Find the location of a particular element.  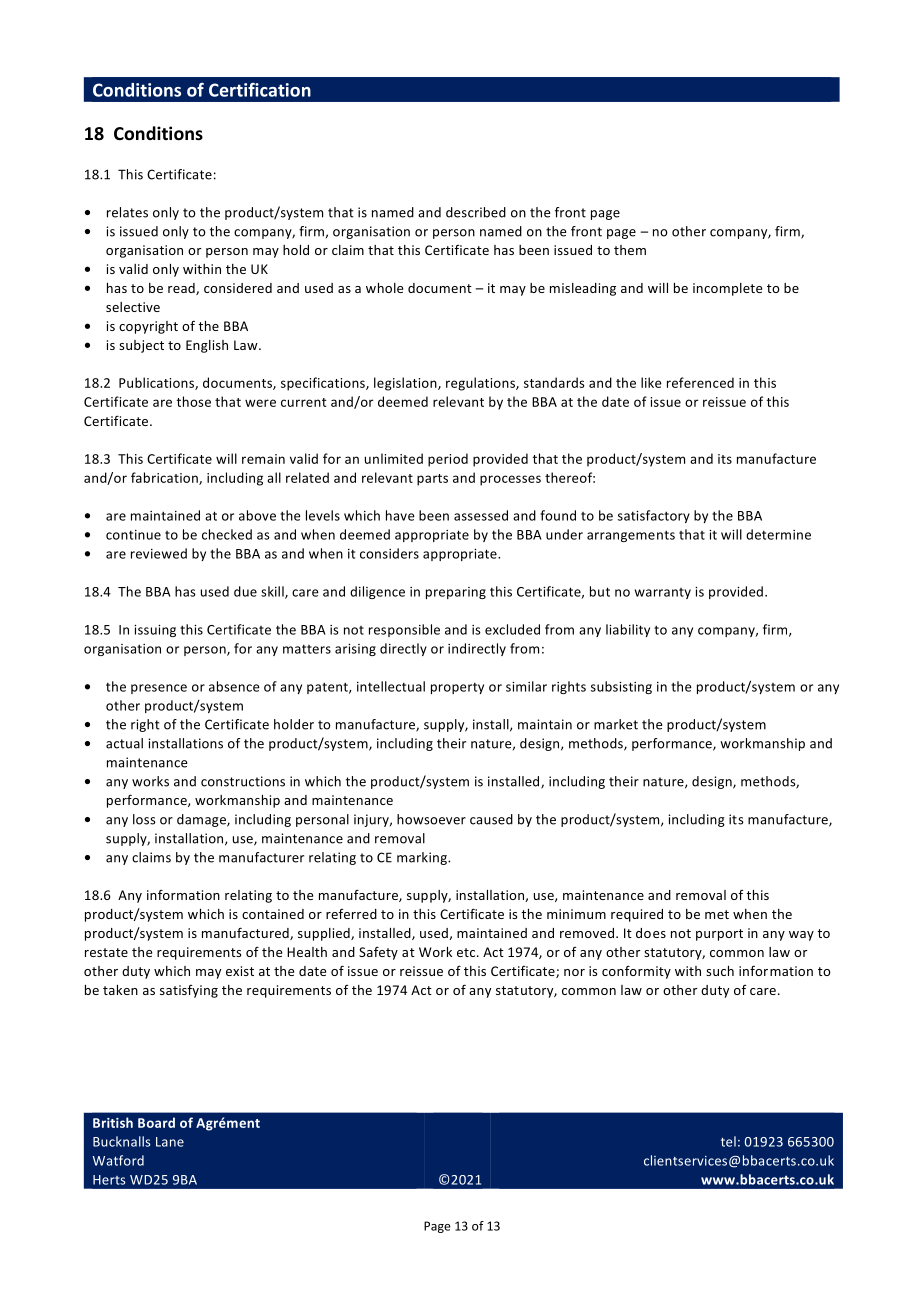

loss is located at coordinates (144, 819).
